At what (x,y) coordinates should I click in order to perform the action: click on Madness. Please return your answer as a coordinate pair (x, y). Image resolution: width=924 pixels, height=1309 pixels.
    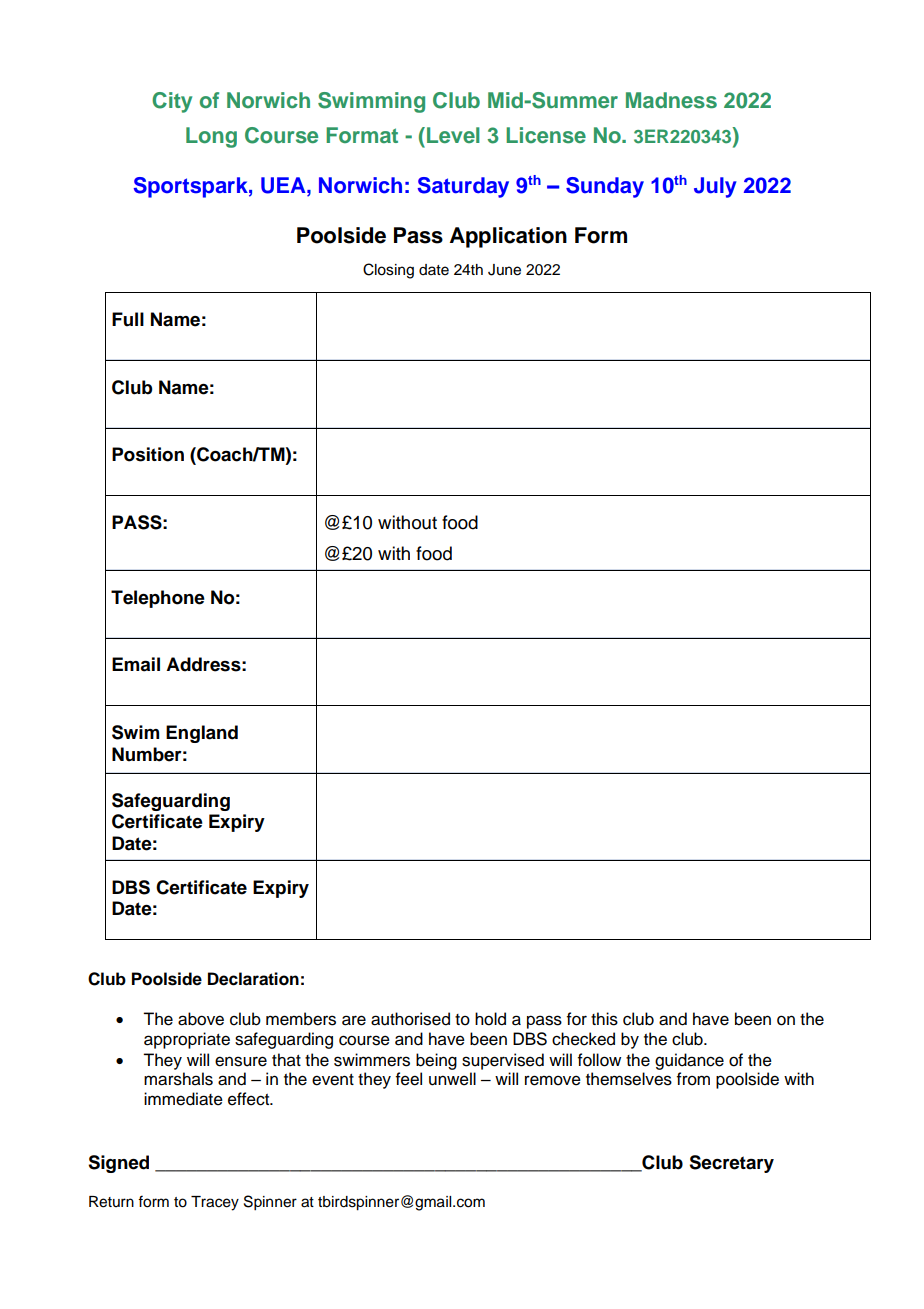
    Looking at the image, I should click on (671, 100).
